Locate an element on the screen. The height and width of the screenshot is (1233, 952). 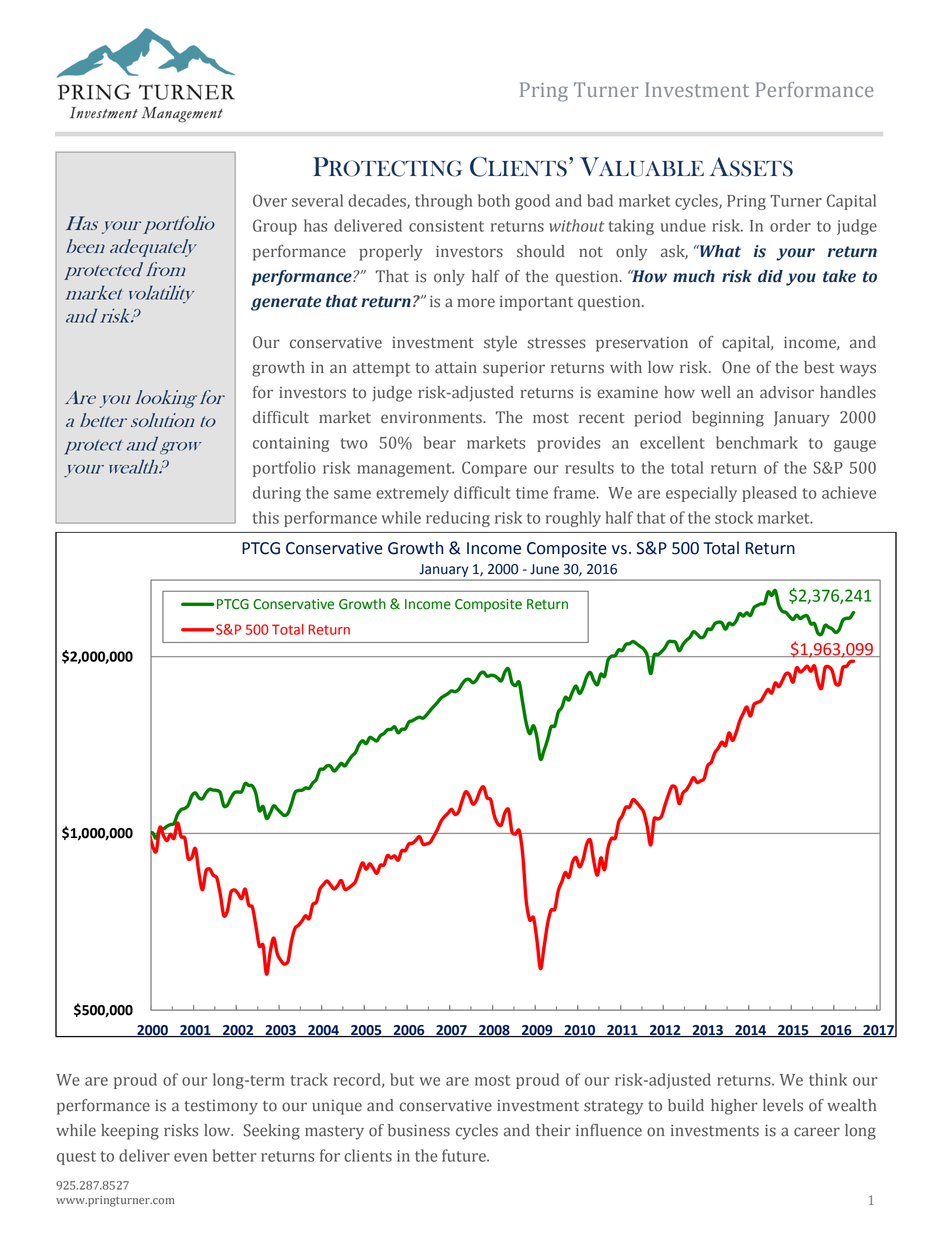
Group is located at coordinates (275, 227).
